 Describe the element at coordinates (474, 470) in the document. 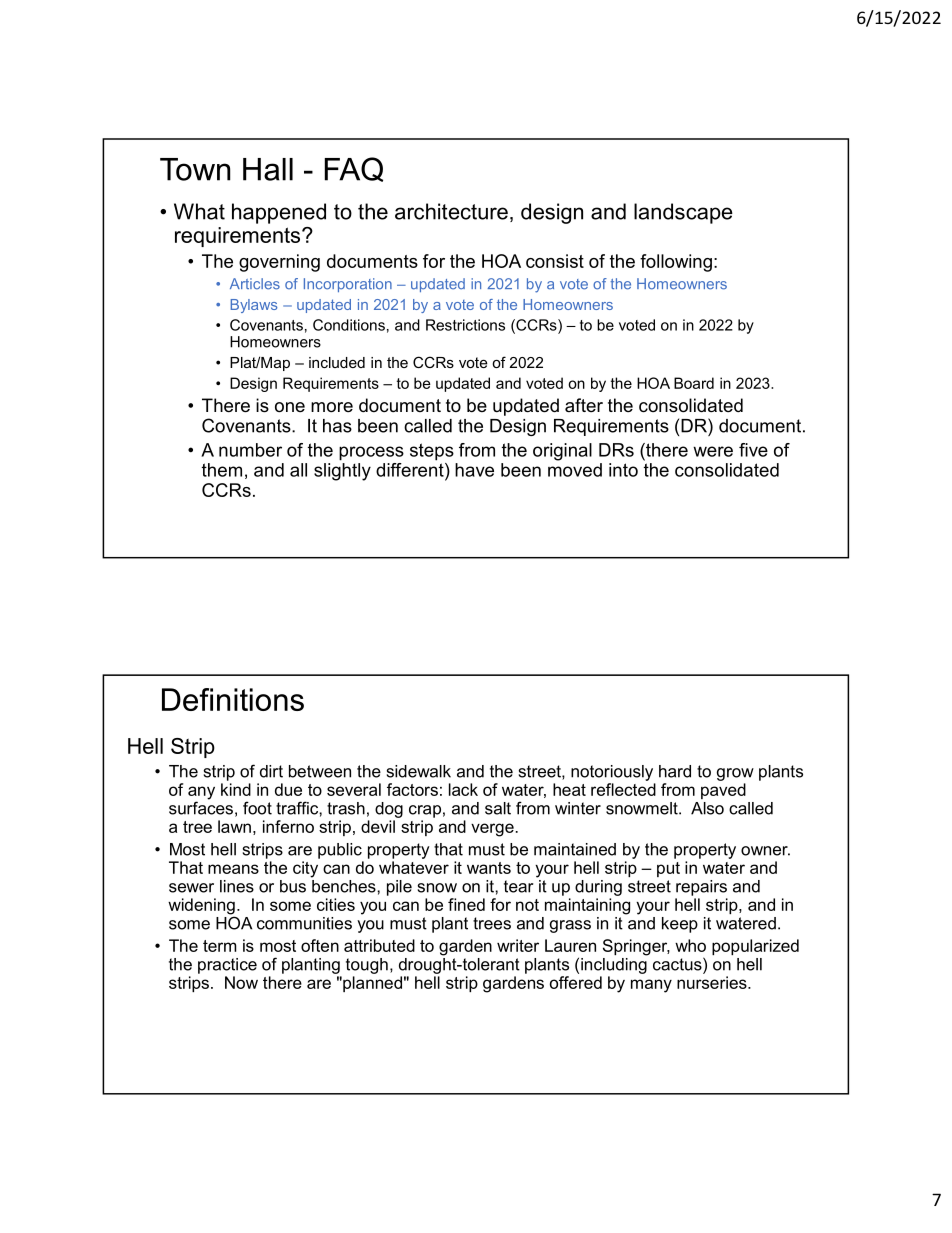

I see `have` at that location.
